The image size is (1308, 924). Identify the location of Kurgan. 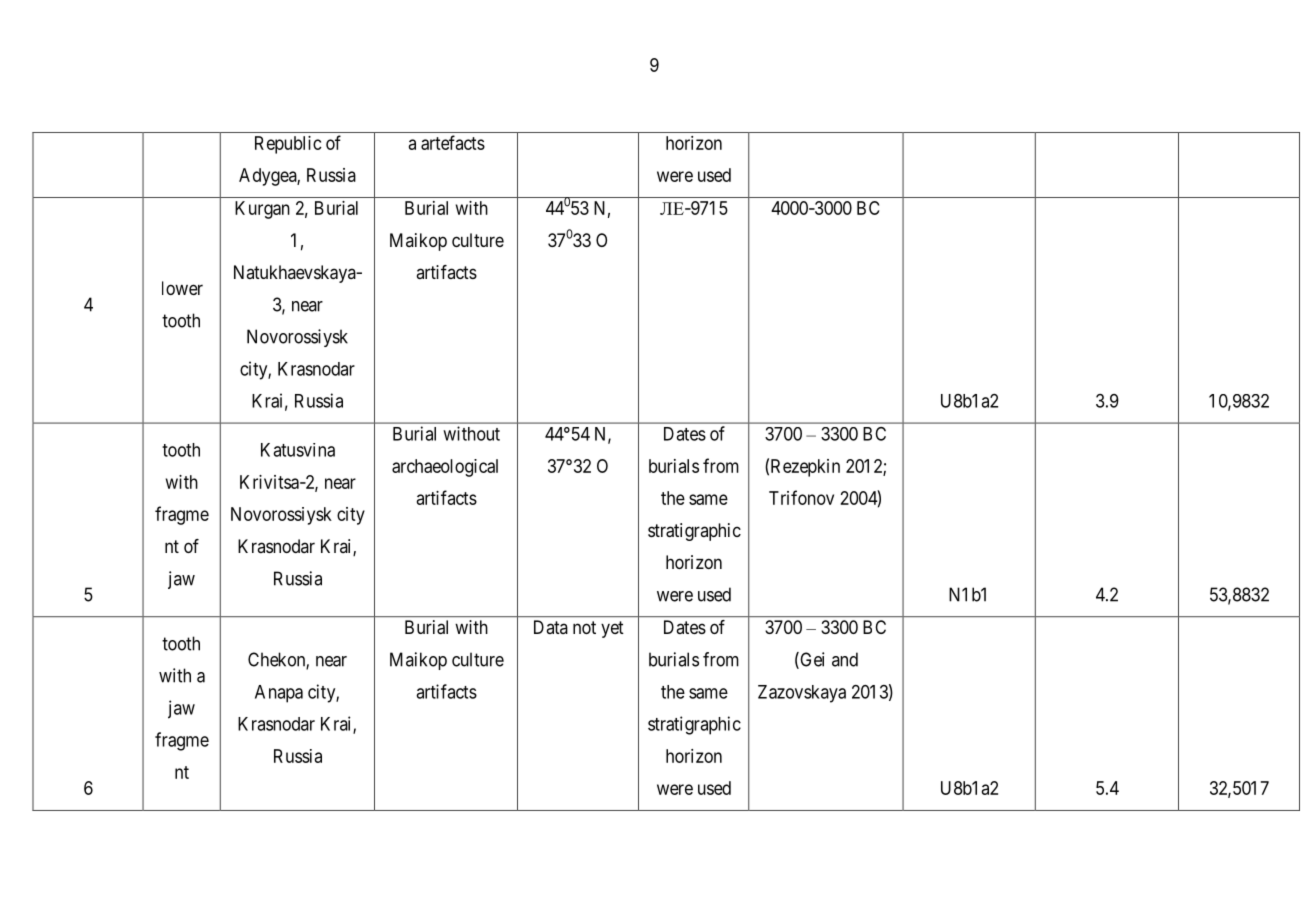
(262, 210).
